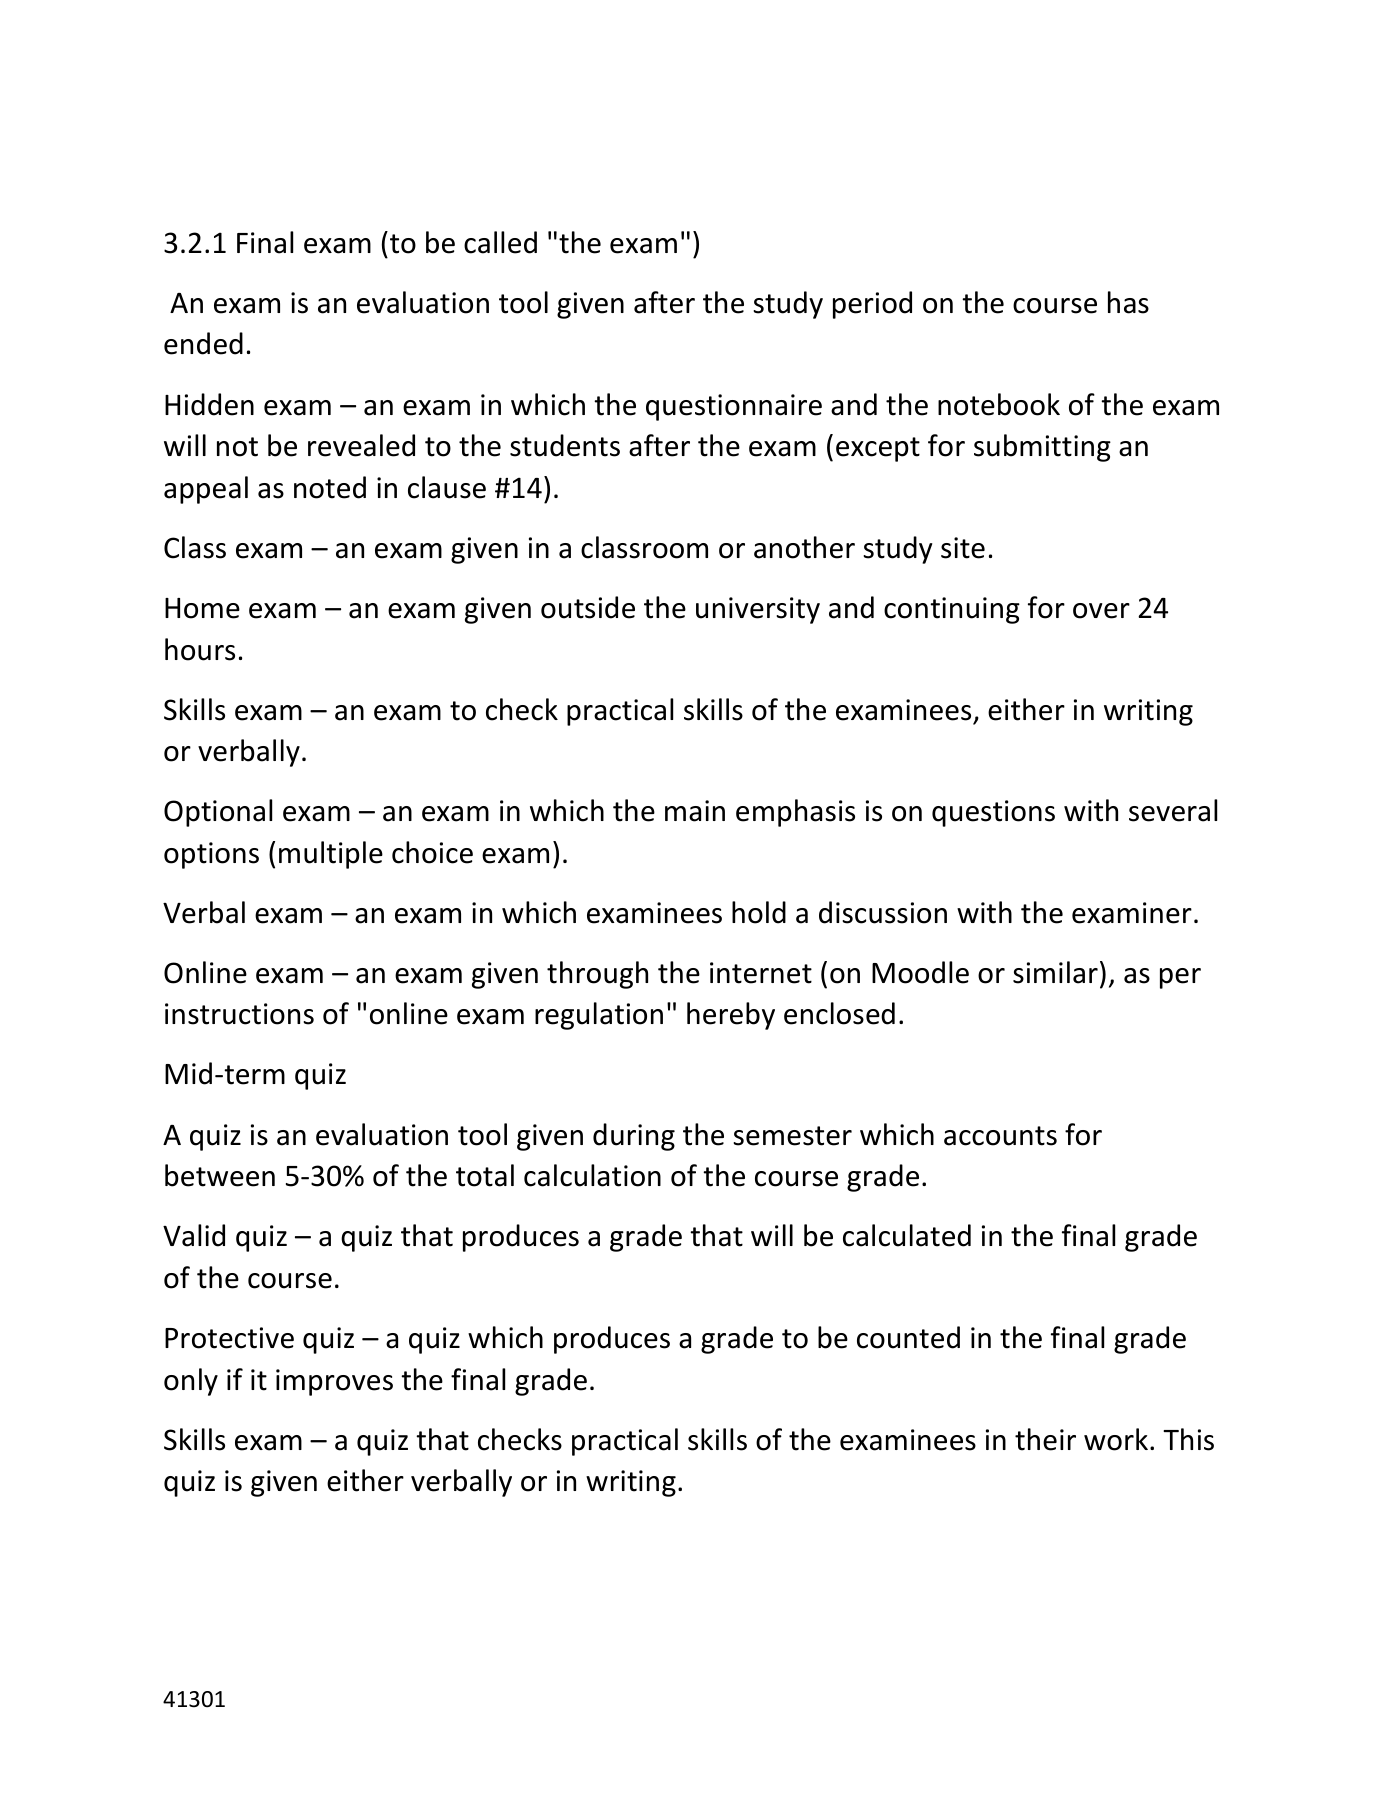 Image resolution: width=1386 pixels, height=1794 pixels. I want to click on submitting, so click(1042, 448).
